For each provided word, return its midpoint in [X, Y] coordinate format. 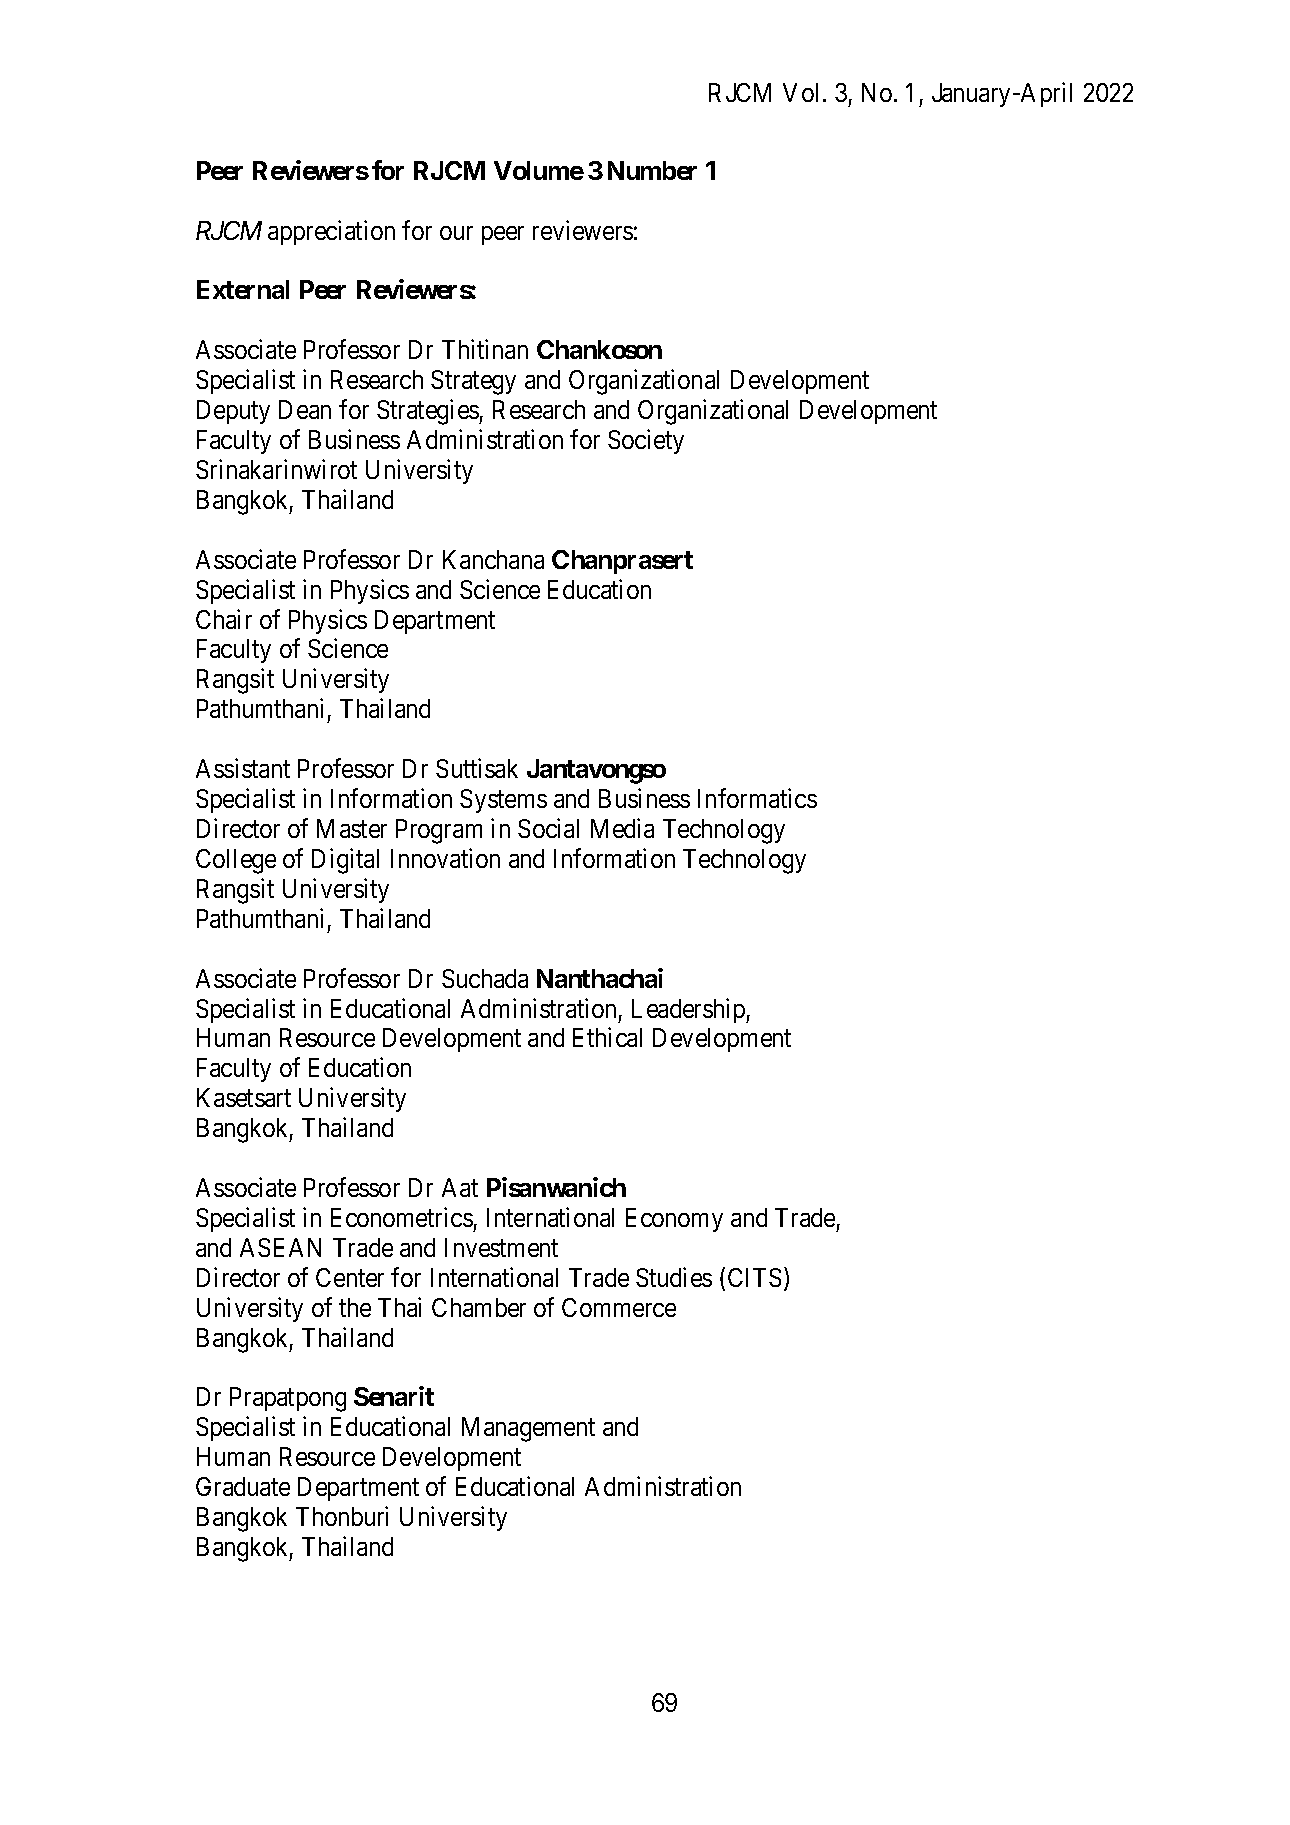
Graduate [243, 1486]
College [236, 861]
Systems [503, 801]
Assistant [243, 768]
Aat [460, 1187]
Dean [305, 409]
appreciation [331, 232]
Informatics [757, 798]
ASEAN [280, 1247]
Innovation [445, 858]
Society [646, 441]
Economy [674, 1220]
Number [652, 170]
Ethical [607, 1037]
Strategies [428, 412]
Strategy [473, 382]
